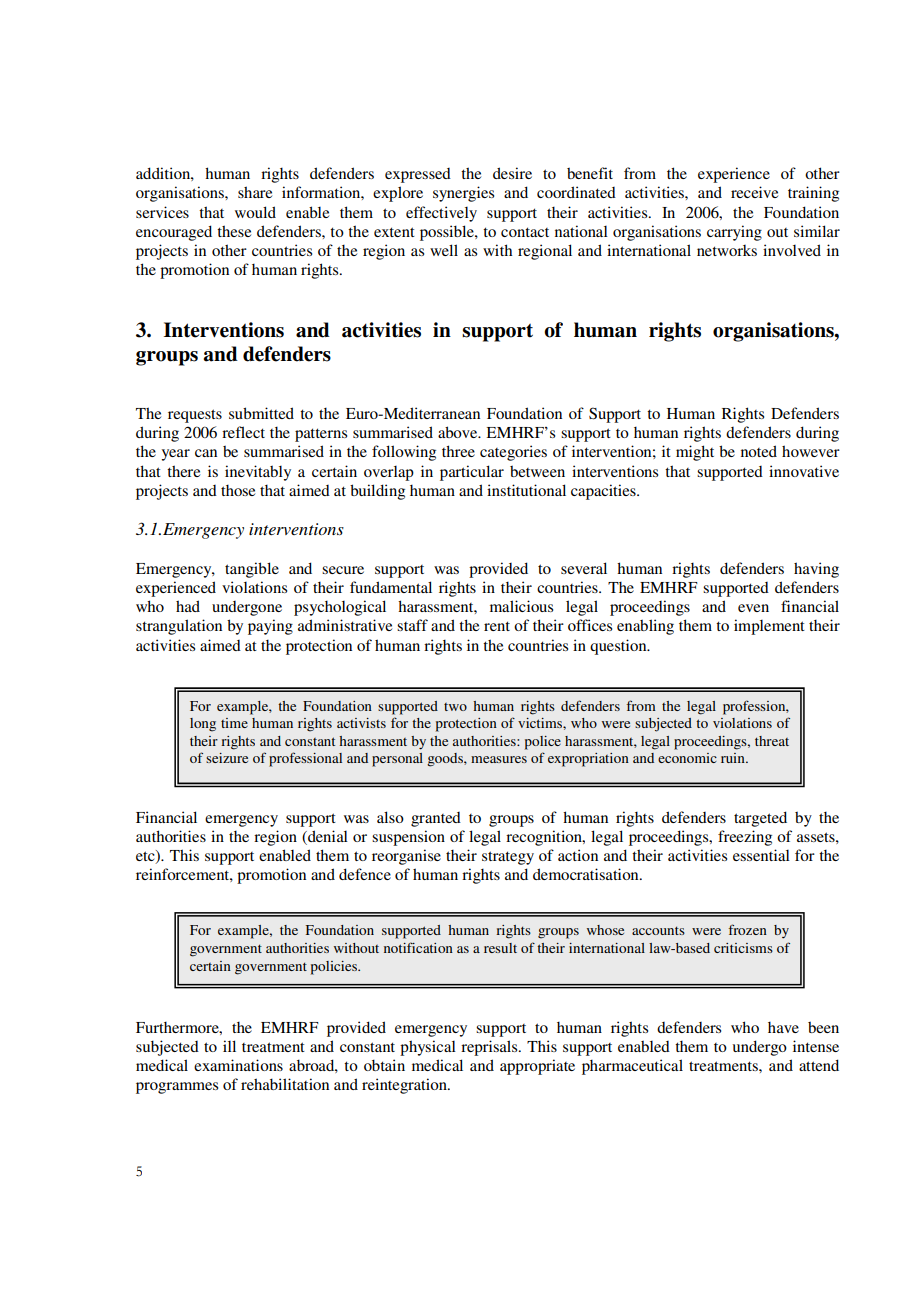 Image resolution: width=924 pixels, height=1308 pixels. Describe the element at coordinates (463, 194) in the document. I see `synergies` at that location.
